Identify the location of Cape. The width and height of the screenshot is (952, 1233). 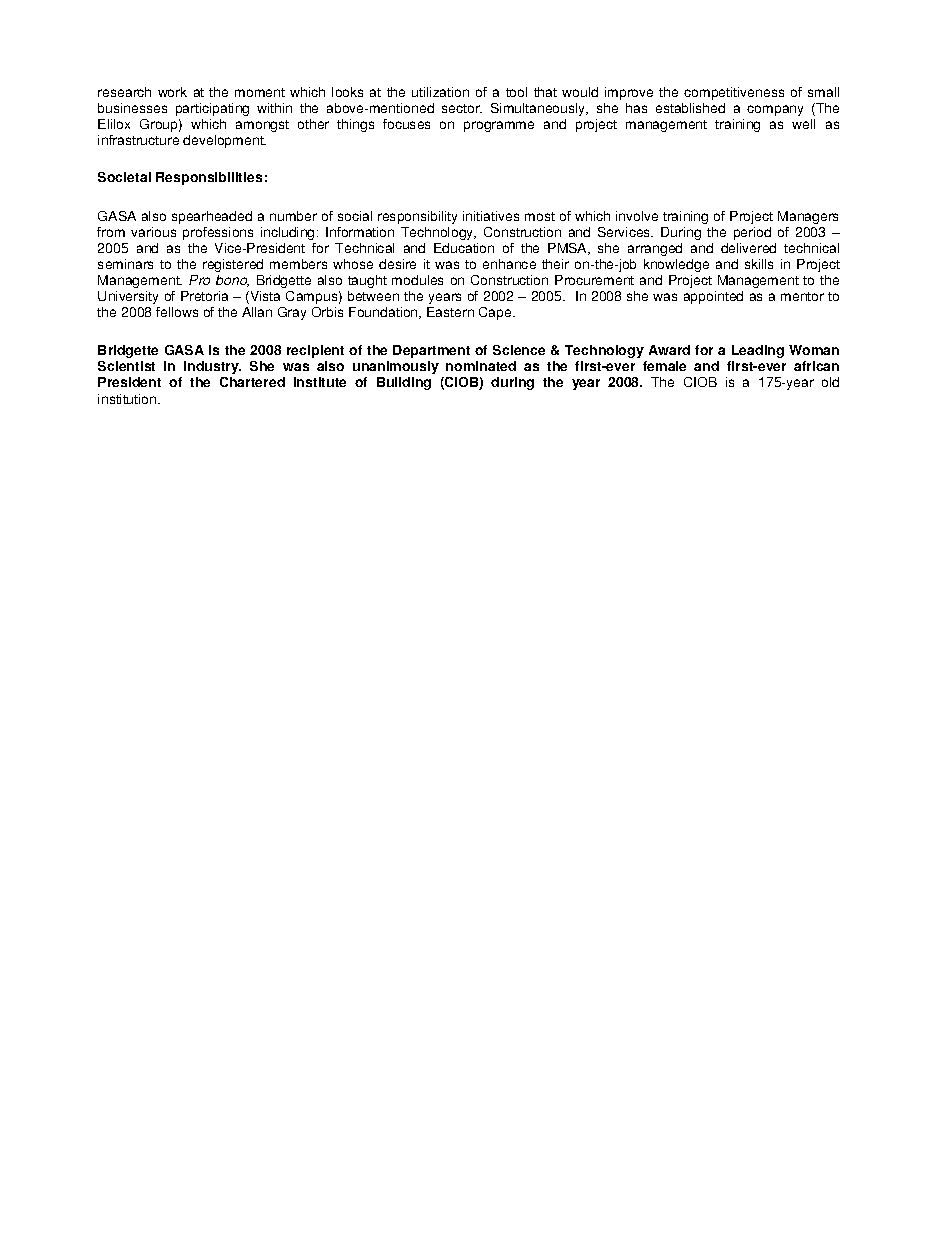
(496, 313).
